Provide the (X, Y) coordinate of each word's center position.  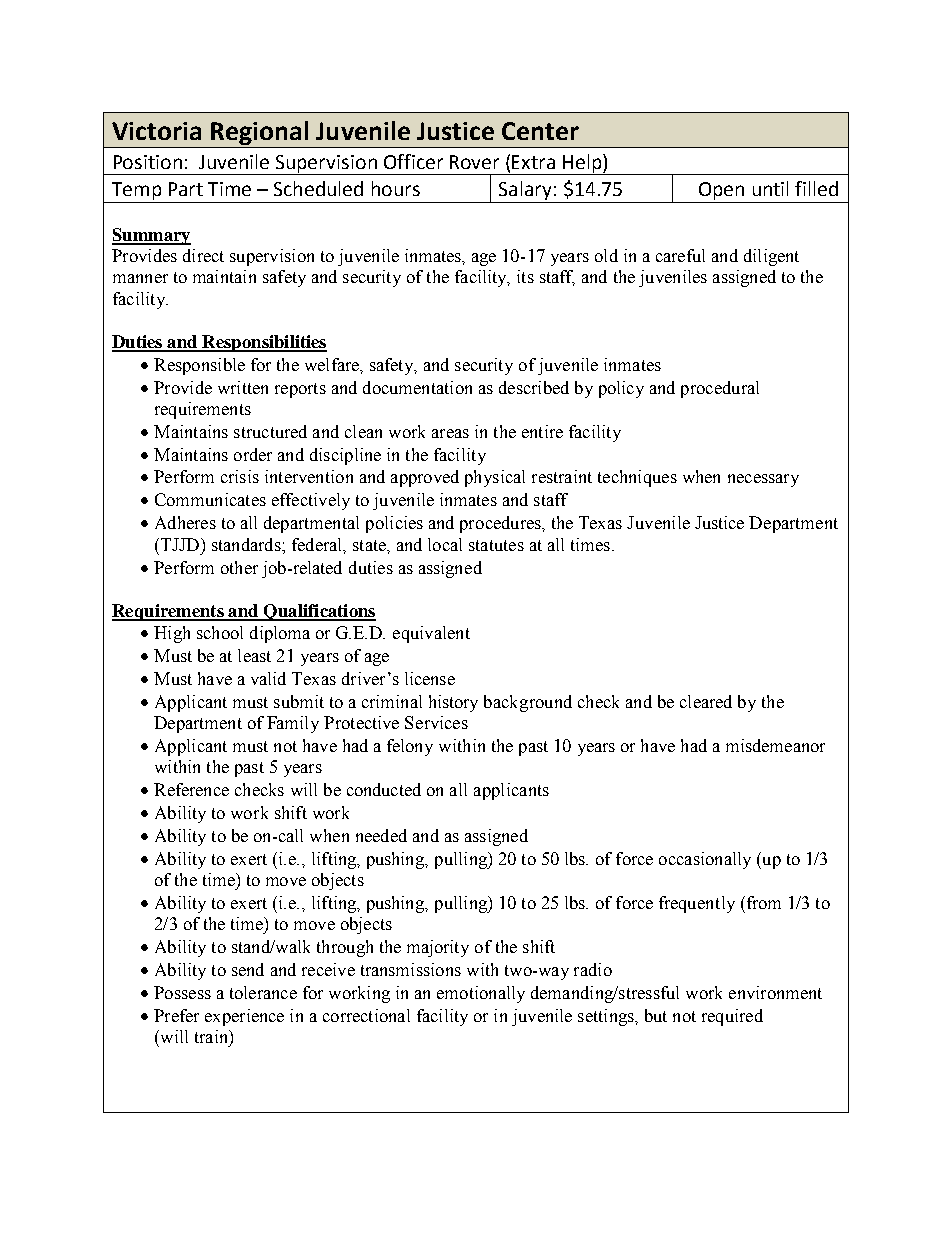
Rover (474, 162)
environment (775, 992)
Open (721, 191)
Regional (259, 133)
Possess (182, 992)
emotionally (481, 994)
